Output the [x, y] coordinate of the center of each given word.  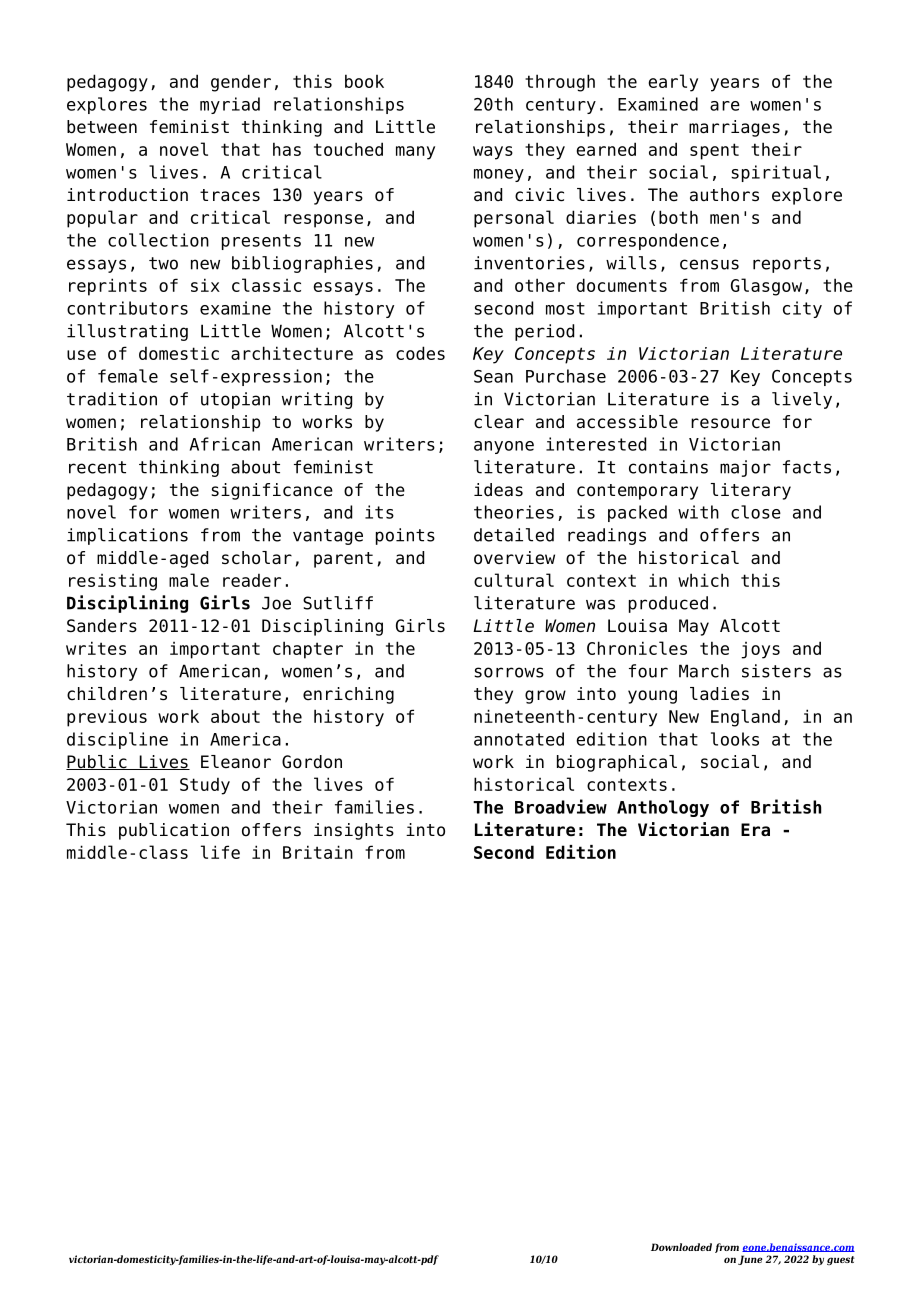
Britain [318, 852]
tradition [112, 399]
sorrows [509, 672]
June [750, 1260]
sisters [776, 671]
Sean [493, 376]
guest [841, 1260]
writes [96, 648]
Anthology [663, 808]
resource [730, 423]
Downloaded [681, 1247]
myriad [230, 105]
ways [493, 153]
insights [354, 831]
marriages [734, 128]
